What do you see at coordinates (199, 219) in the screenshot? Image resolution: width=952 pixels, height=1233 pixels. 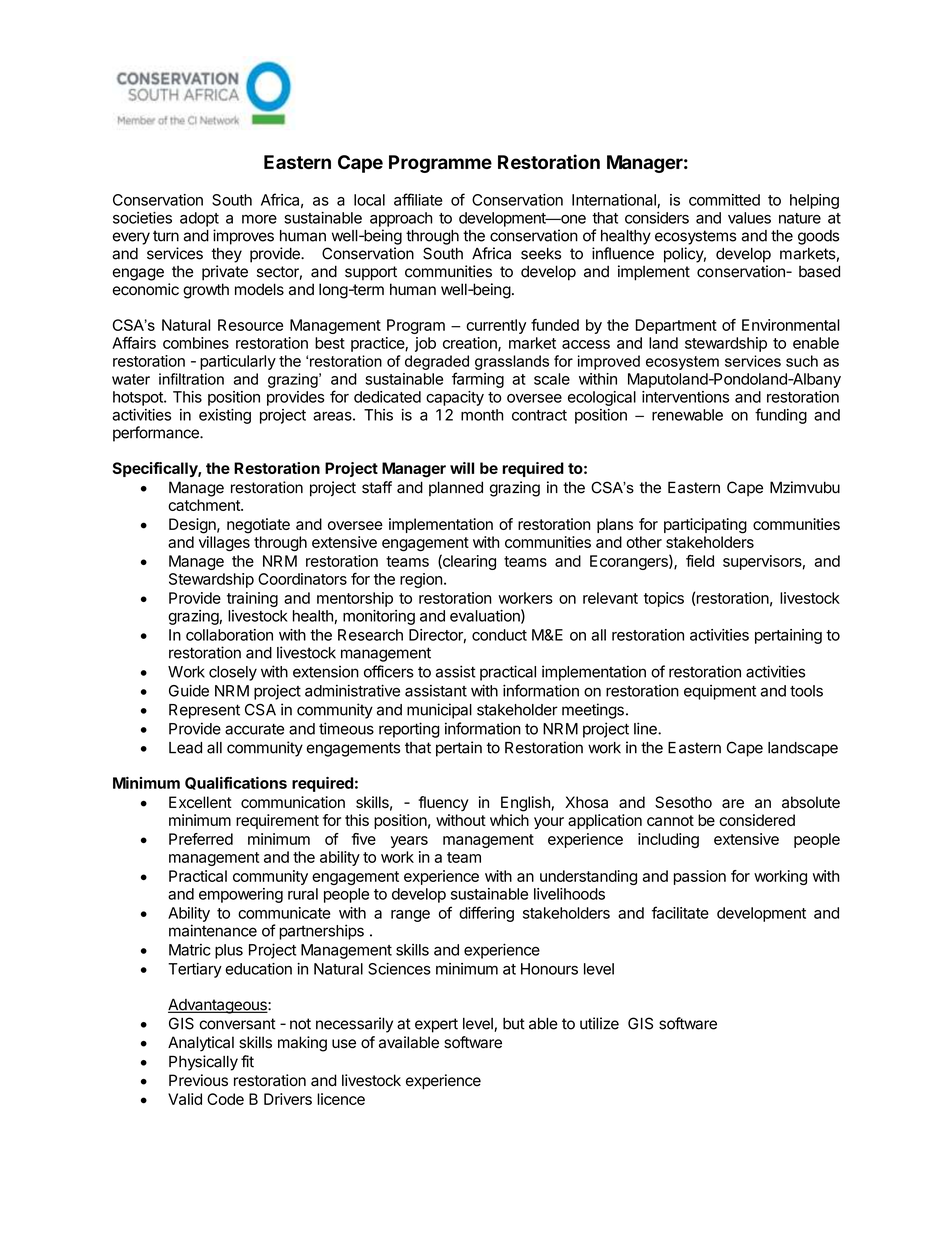 I see `adopt` at bounding box center [199, 219].
